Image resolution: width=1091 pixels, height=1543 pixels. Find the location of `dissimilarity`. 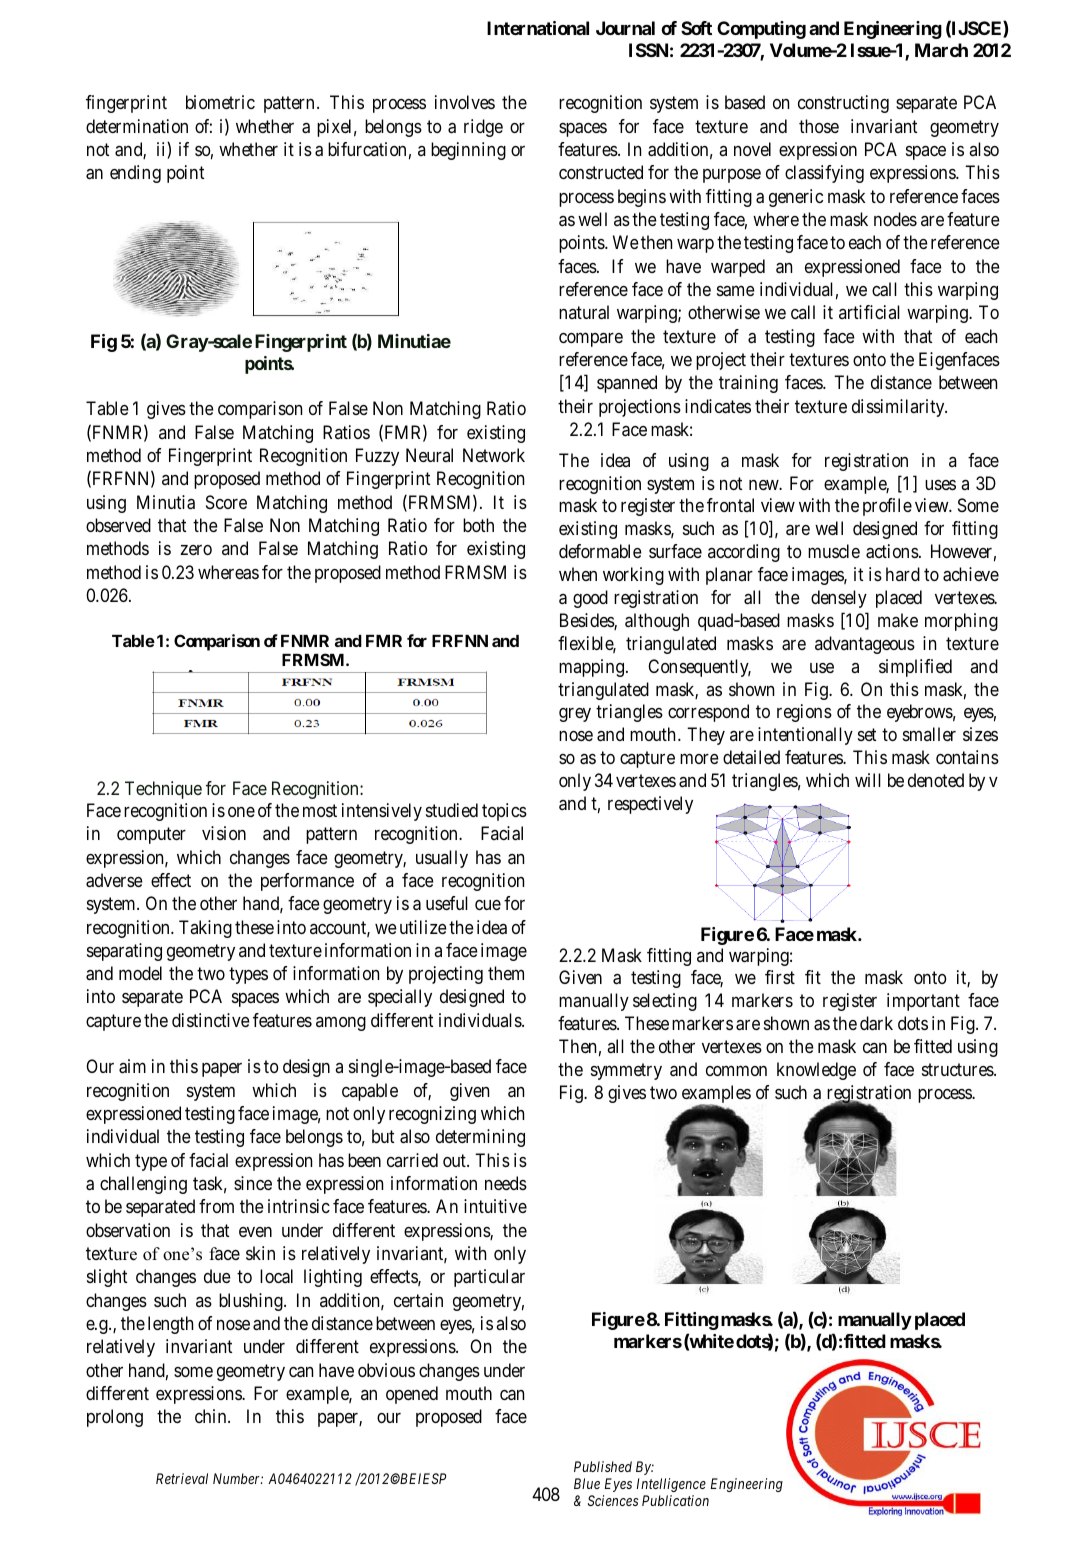

dissimilarity is located at coordinates (899, 408).
